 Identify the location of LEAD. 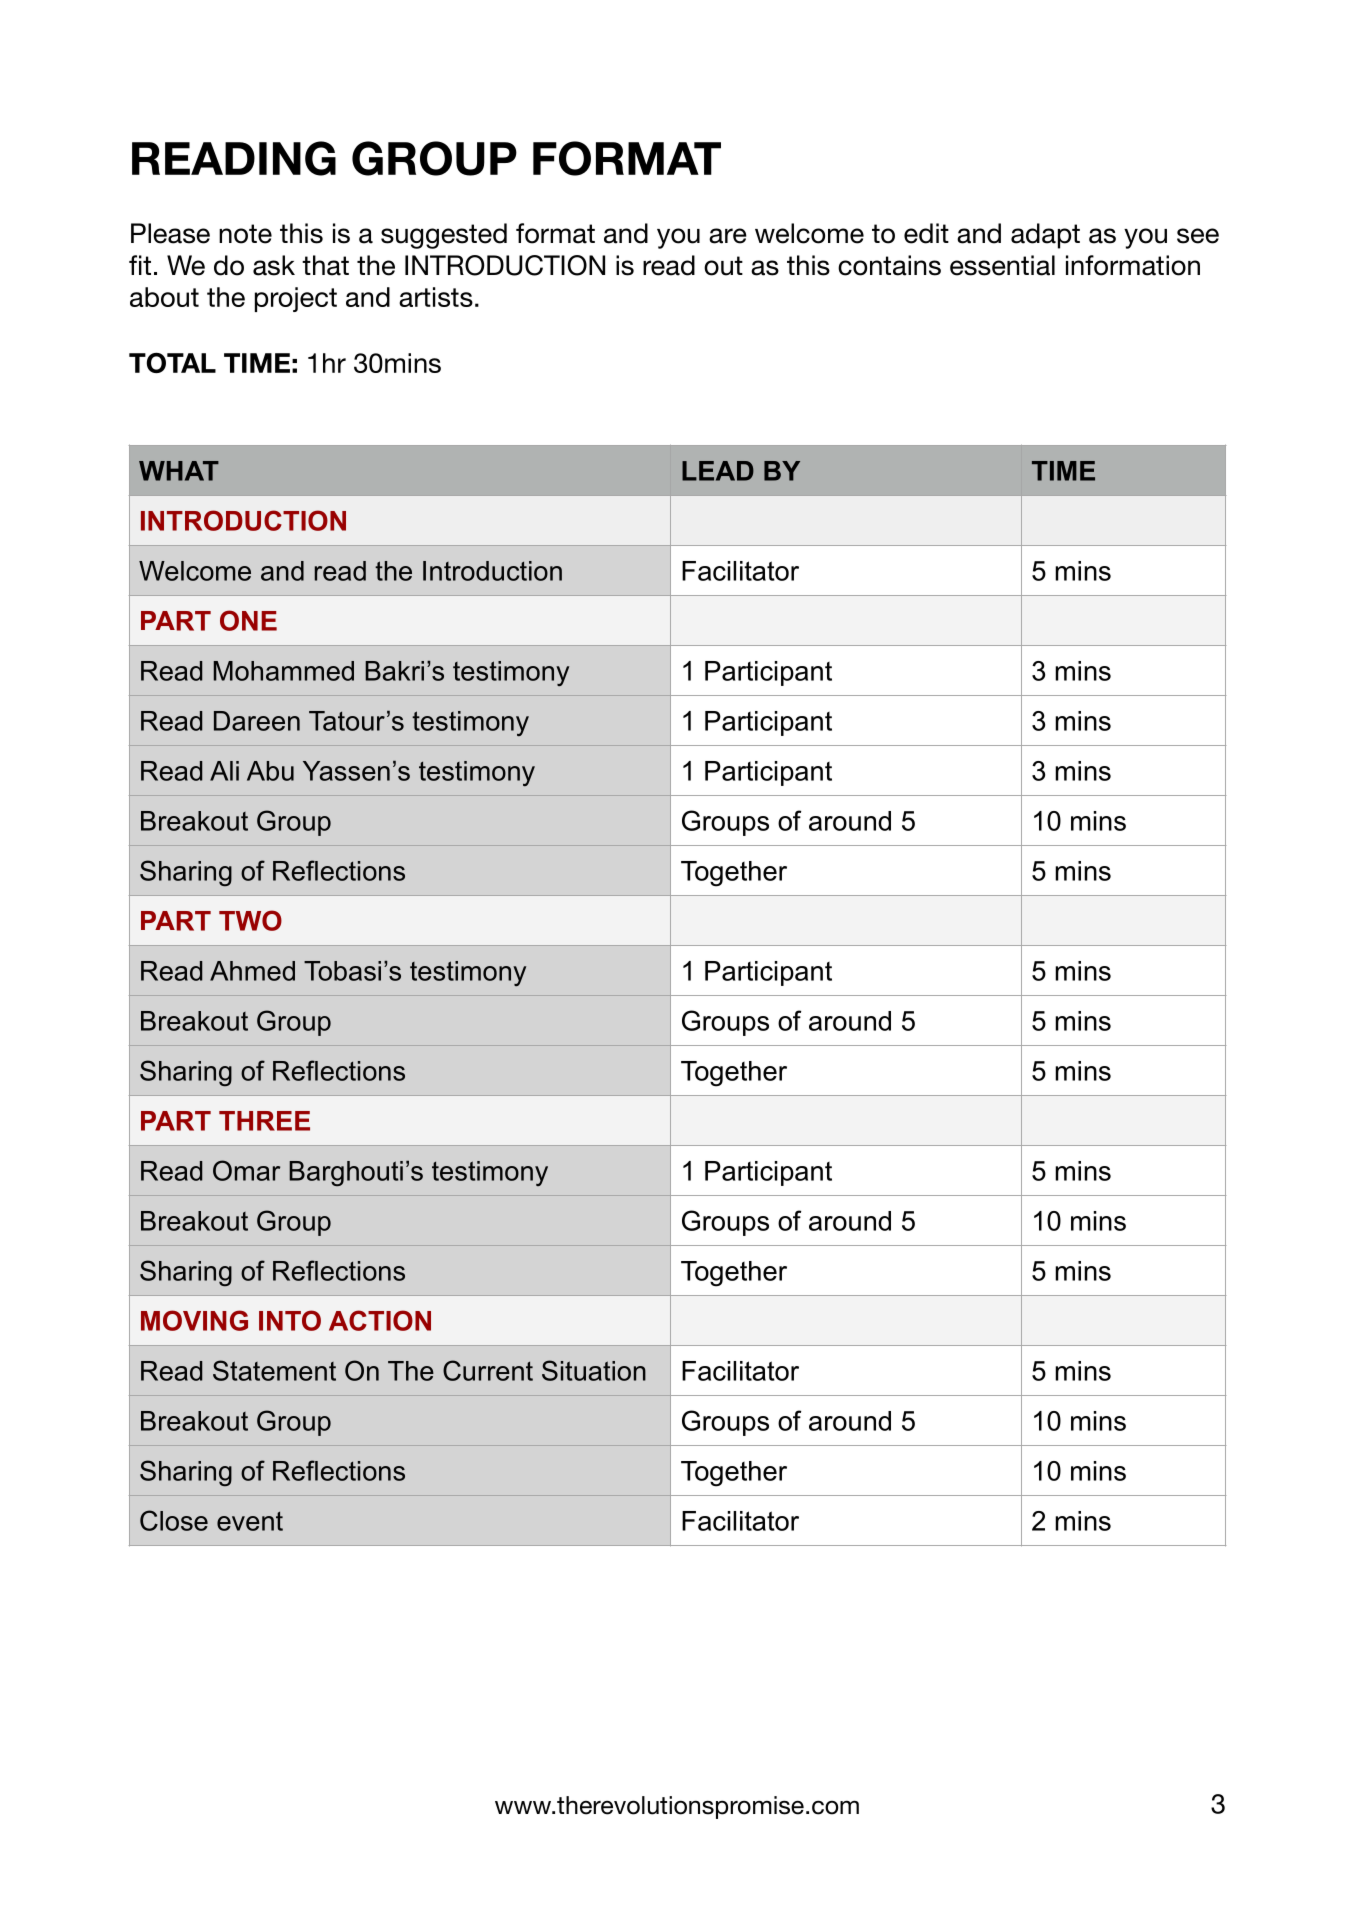
(718, 471).
